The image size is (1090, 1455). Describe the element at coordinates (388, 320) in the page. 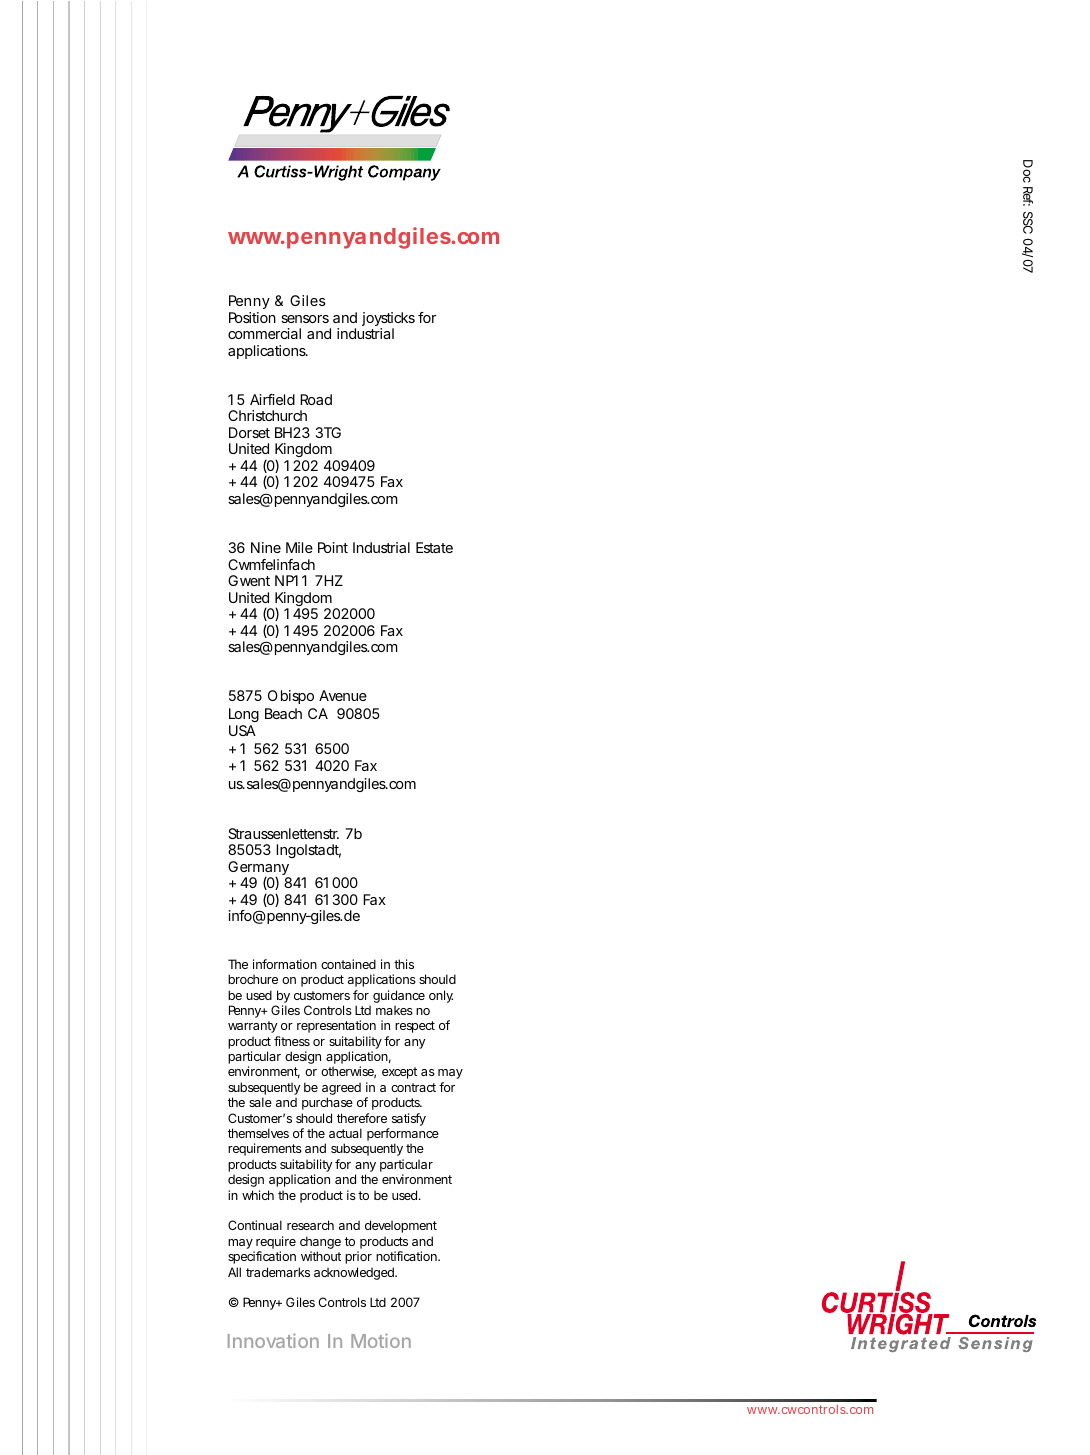

I see `joysticks` at that location.
